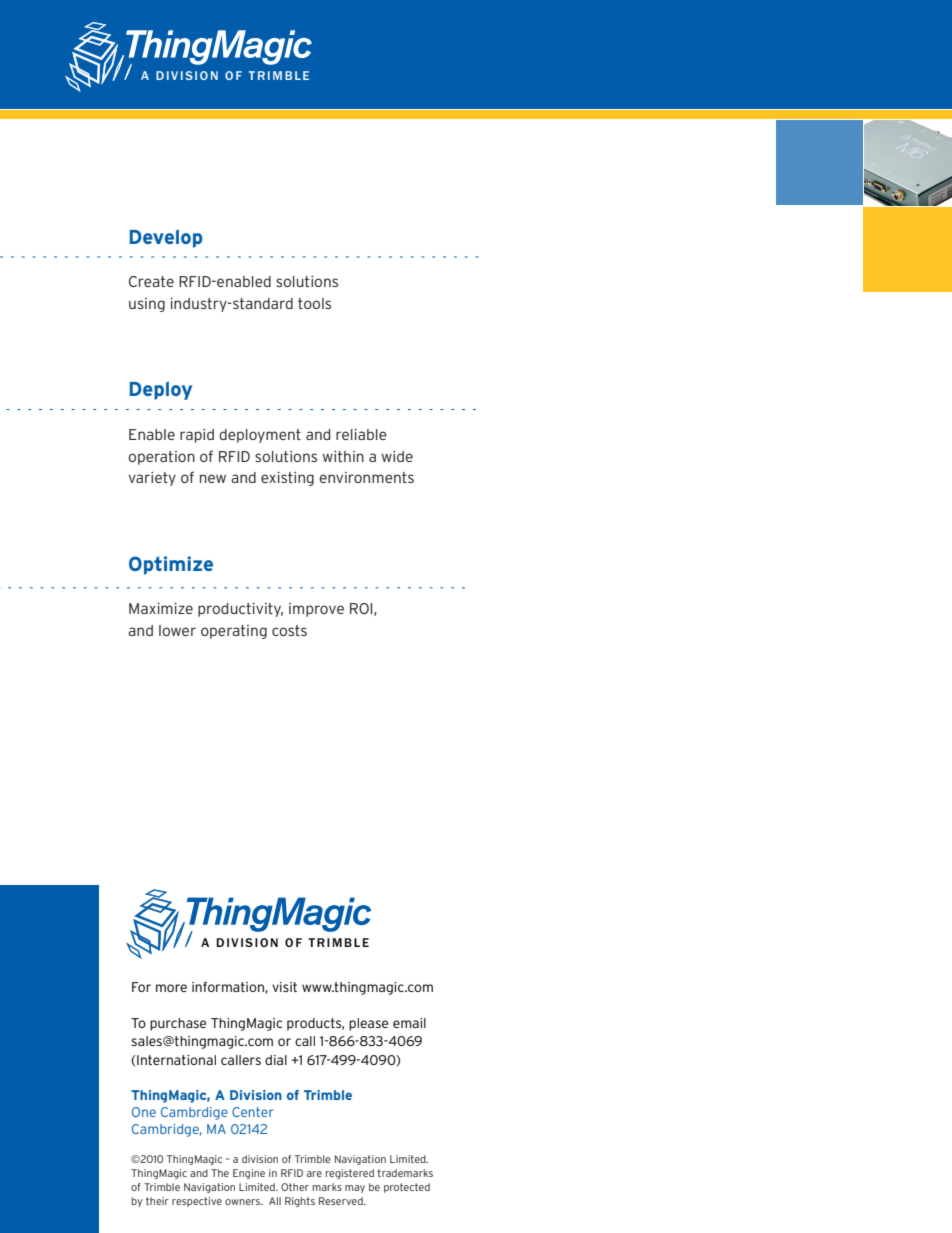  Describe the element at coordinates (295, 1187) in the image. I see `Other` at that location.
